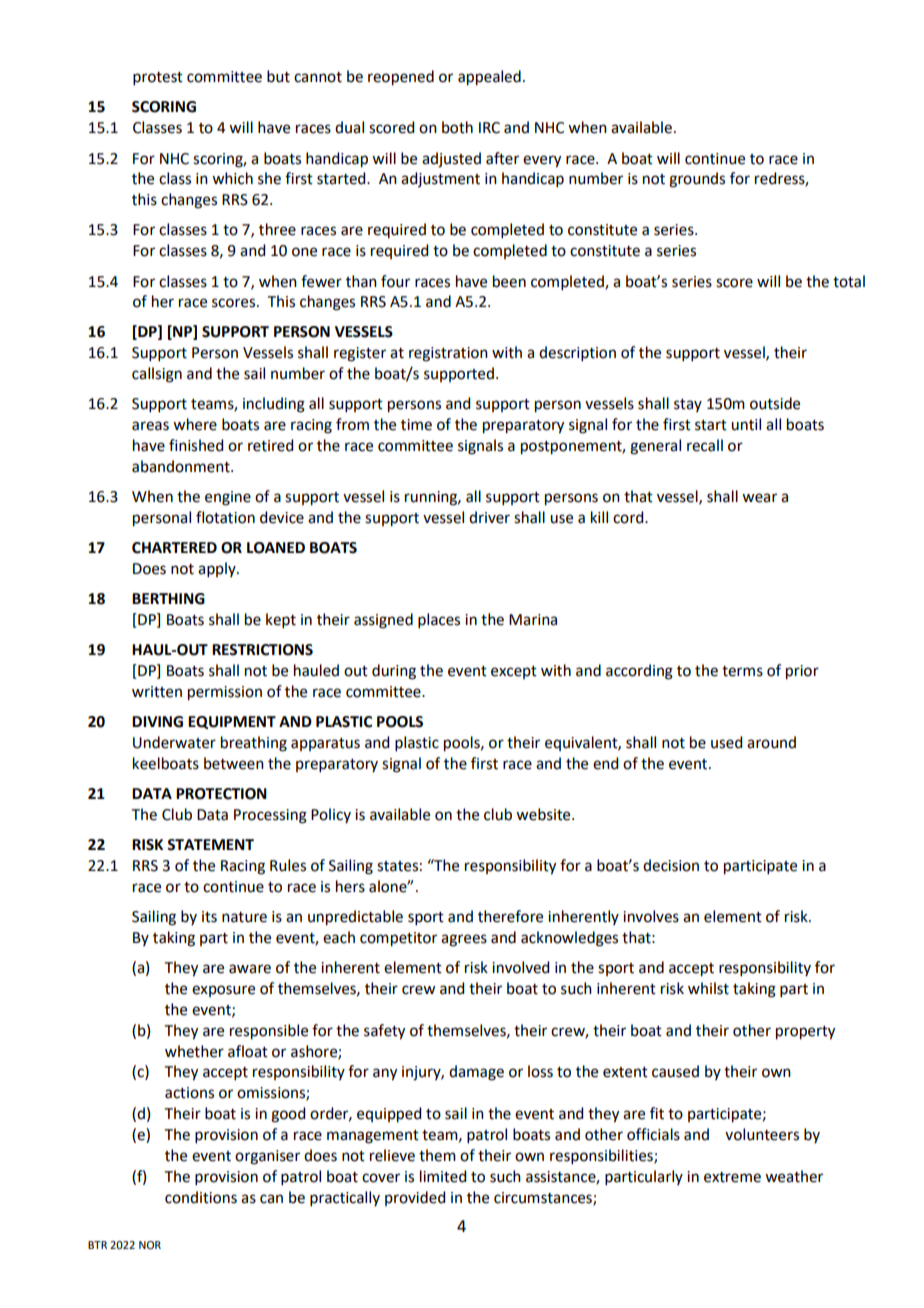  What do you see at coordinates (157, 692) in the image?
I see `written` at bounding box center [157, 692].
